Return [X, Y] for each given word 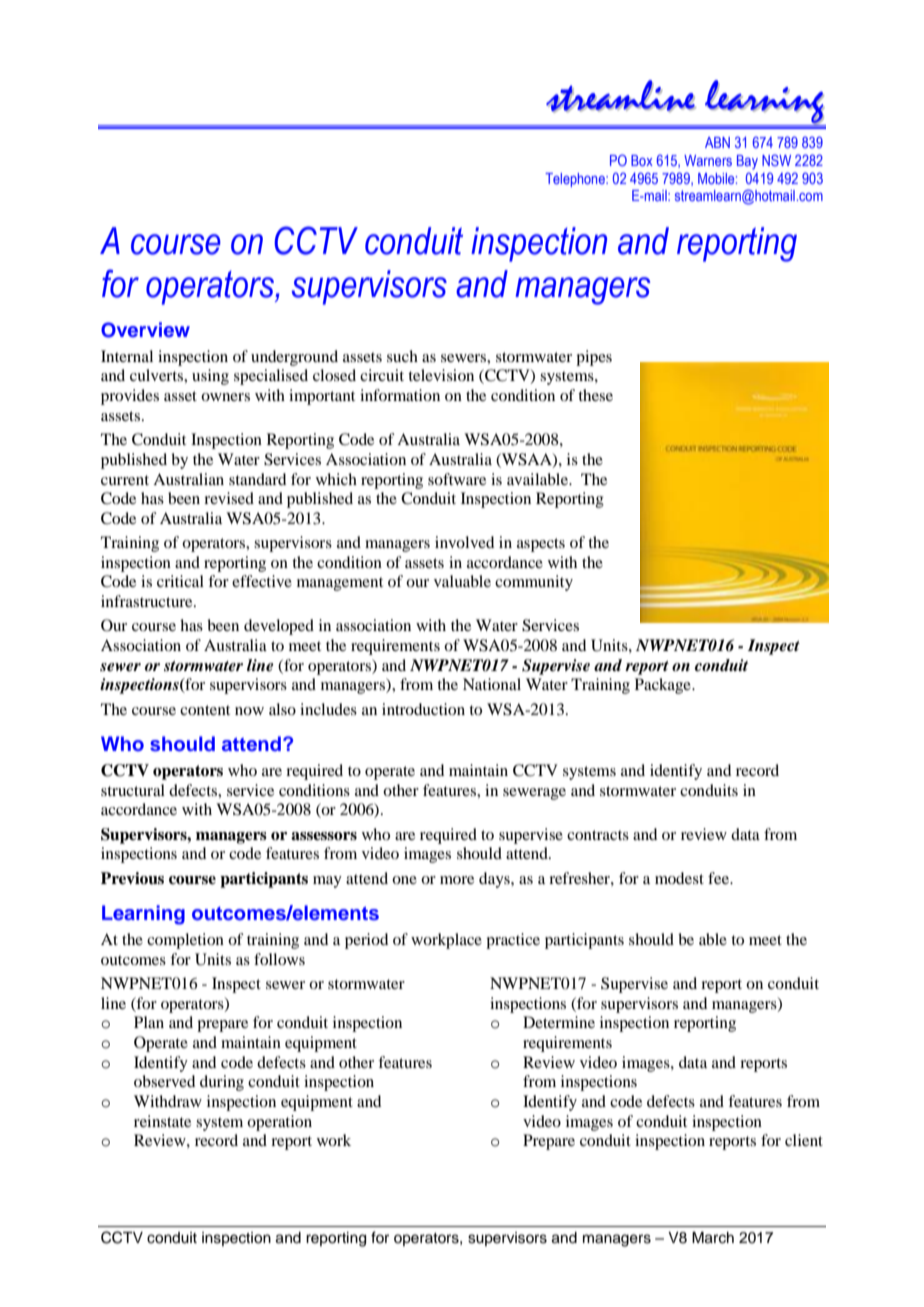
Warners [708, 160]
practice [513, 941]
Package [664, 686]
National [492, 684]
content [205, 710]
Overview [145, 330]
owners [225, 397]
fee [719, 878]
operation [279, 1123]
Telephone [576, 180]
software [457, 479]
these [595, 395]
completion [185, 941]
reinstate [162, 1121]
